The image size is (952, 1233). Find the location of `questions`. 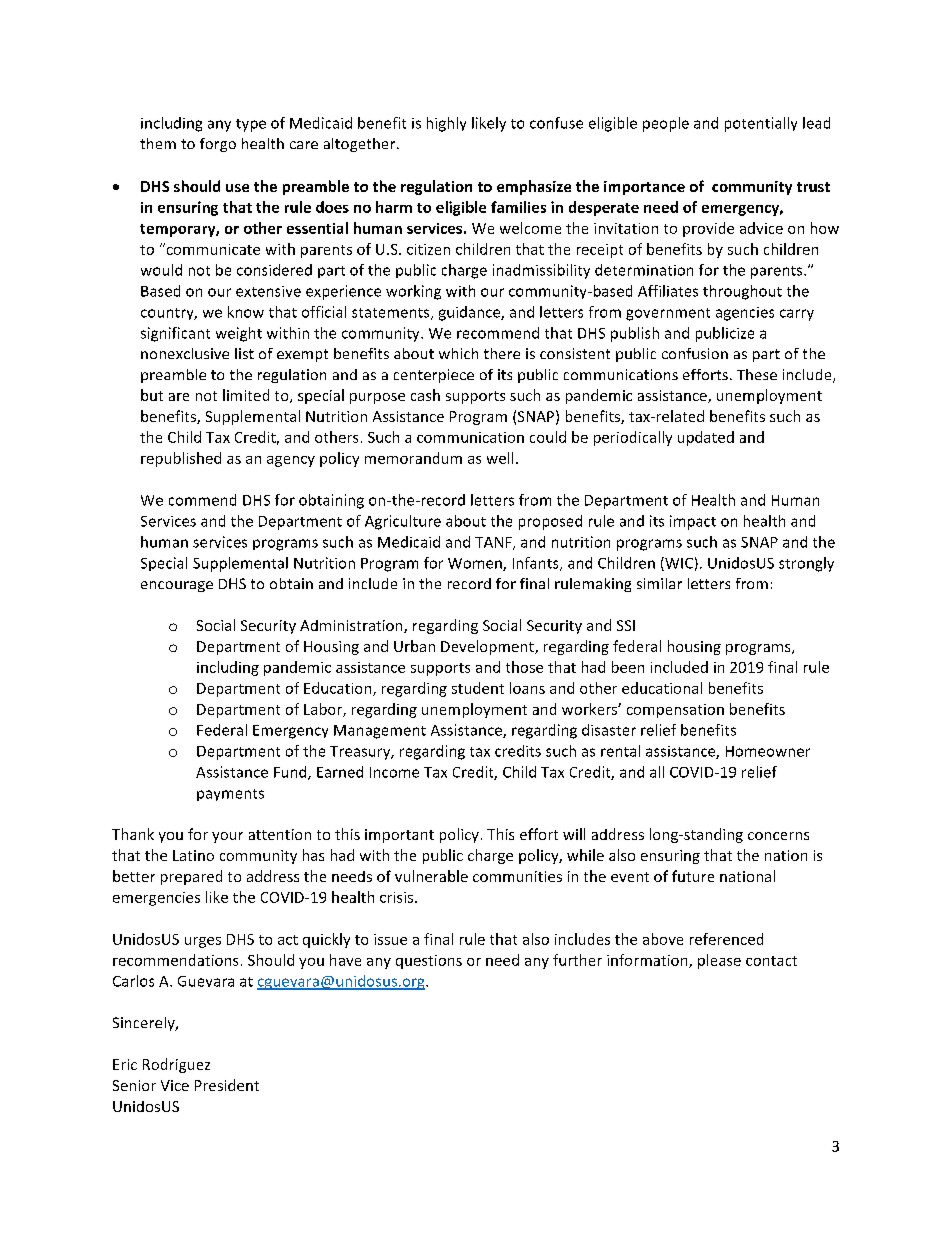

questions is located at coordinates (429, 962).
